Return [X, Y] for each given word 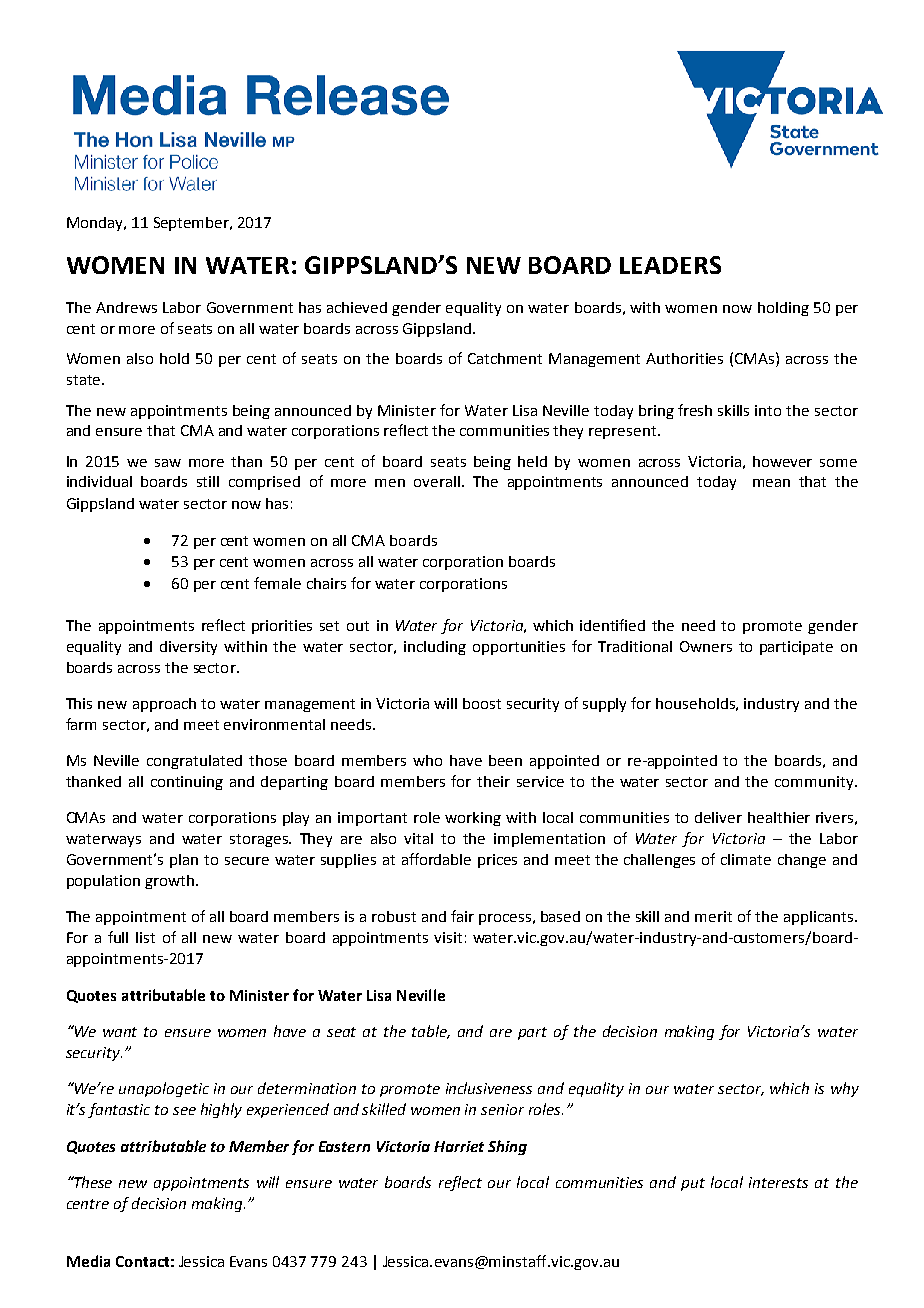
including [435, 648]
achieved [357, 307]
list [145, 937]
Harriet [459, 1146]
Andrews [126, 307]
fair [462, 916]
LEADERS [670, 265]
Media [88, 1261]
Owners [706, 646]
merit [713, 916]
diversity [188, 648]
